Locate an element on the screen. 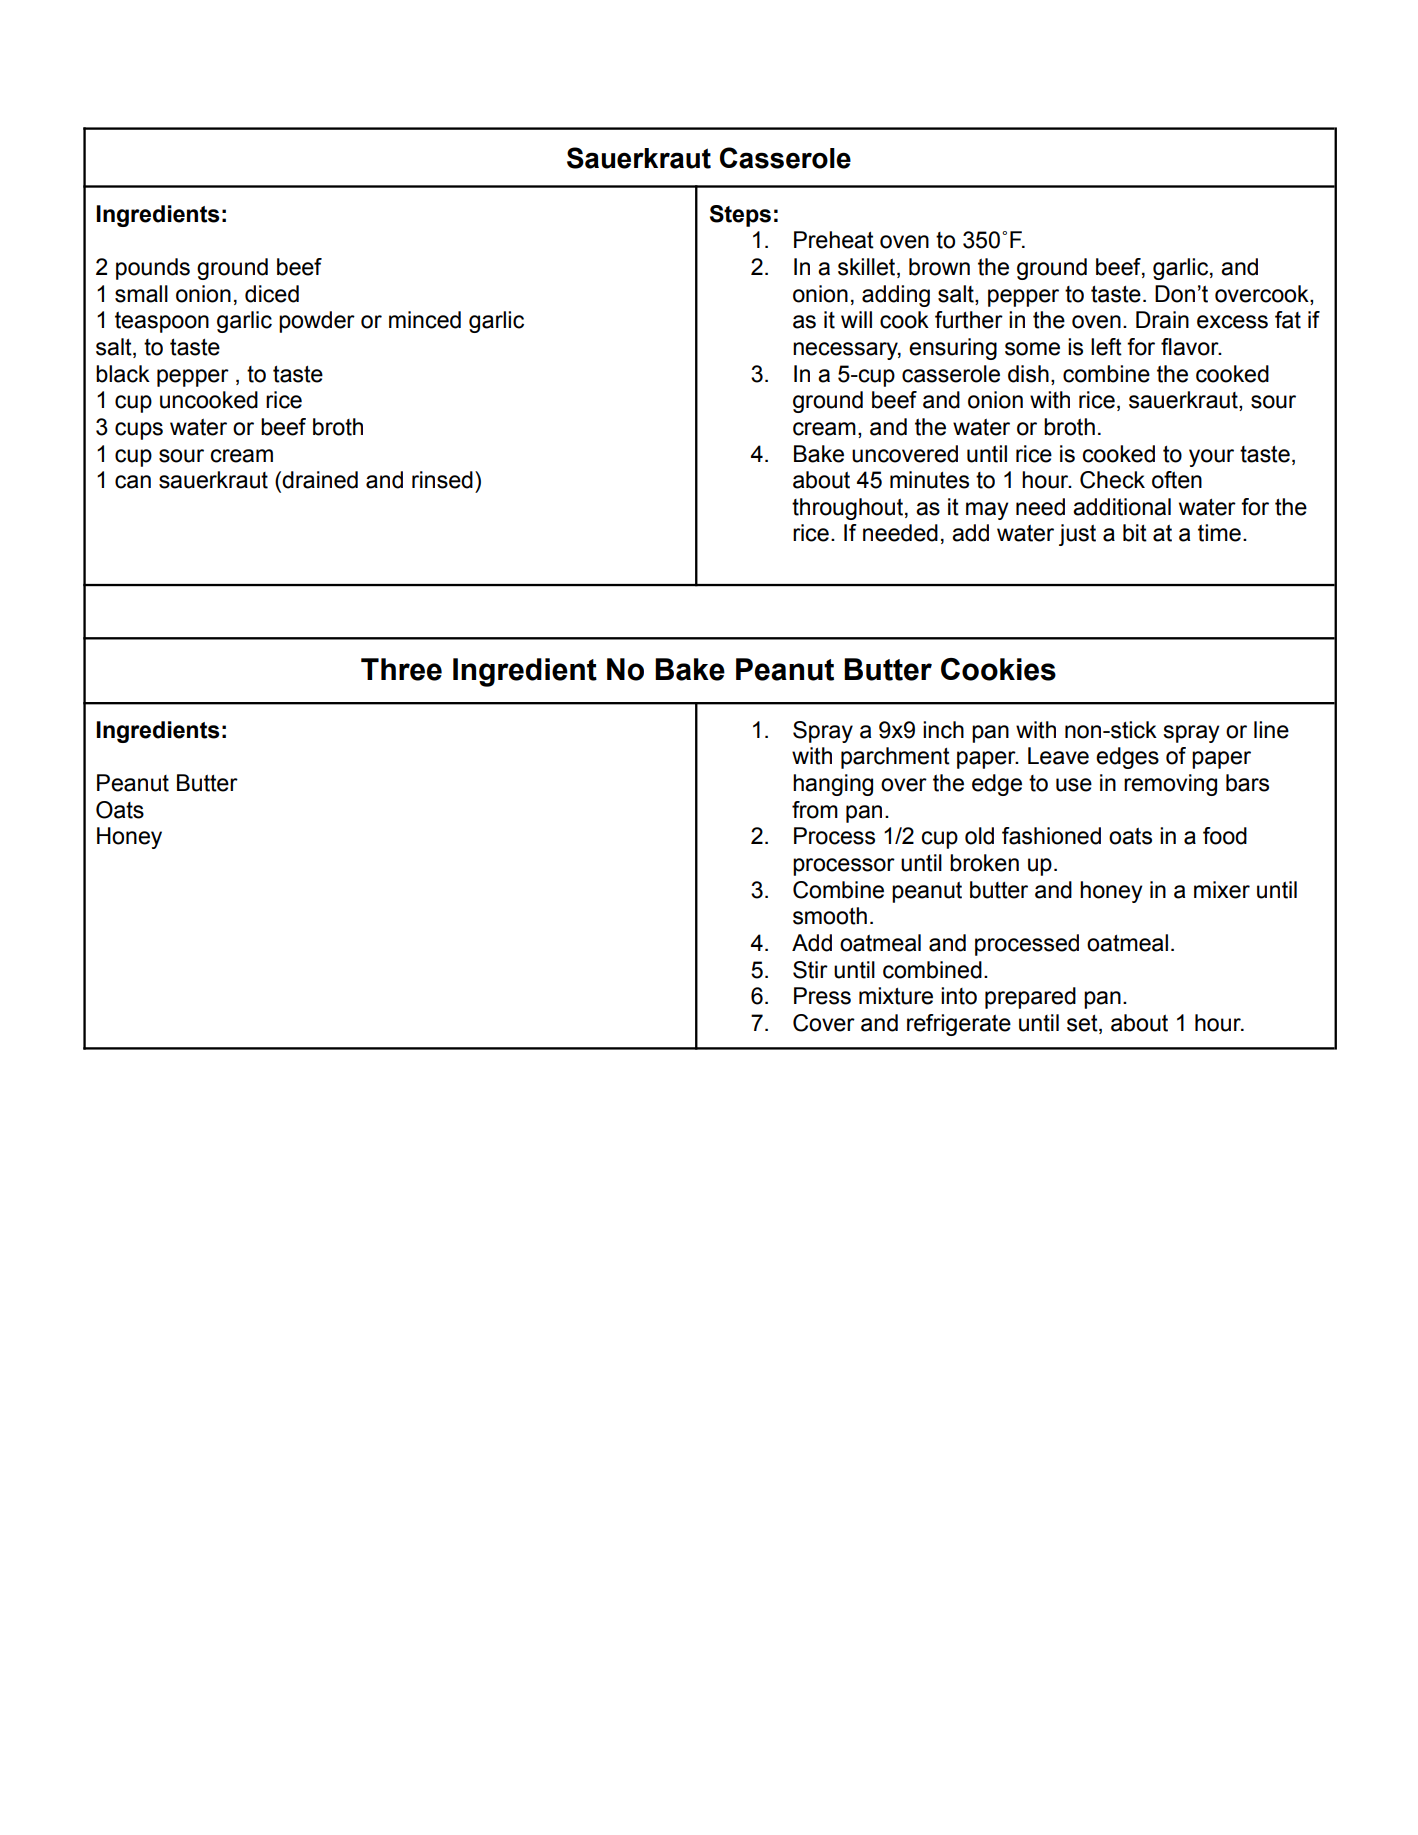 The height and width of the screenshot is (1835, 1418). line is located at coordinates (1271, 730).
